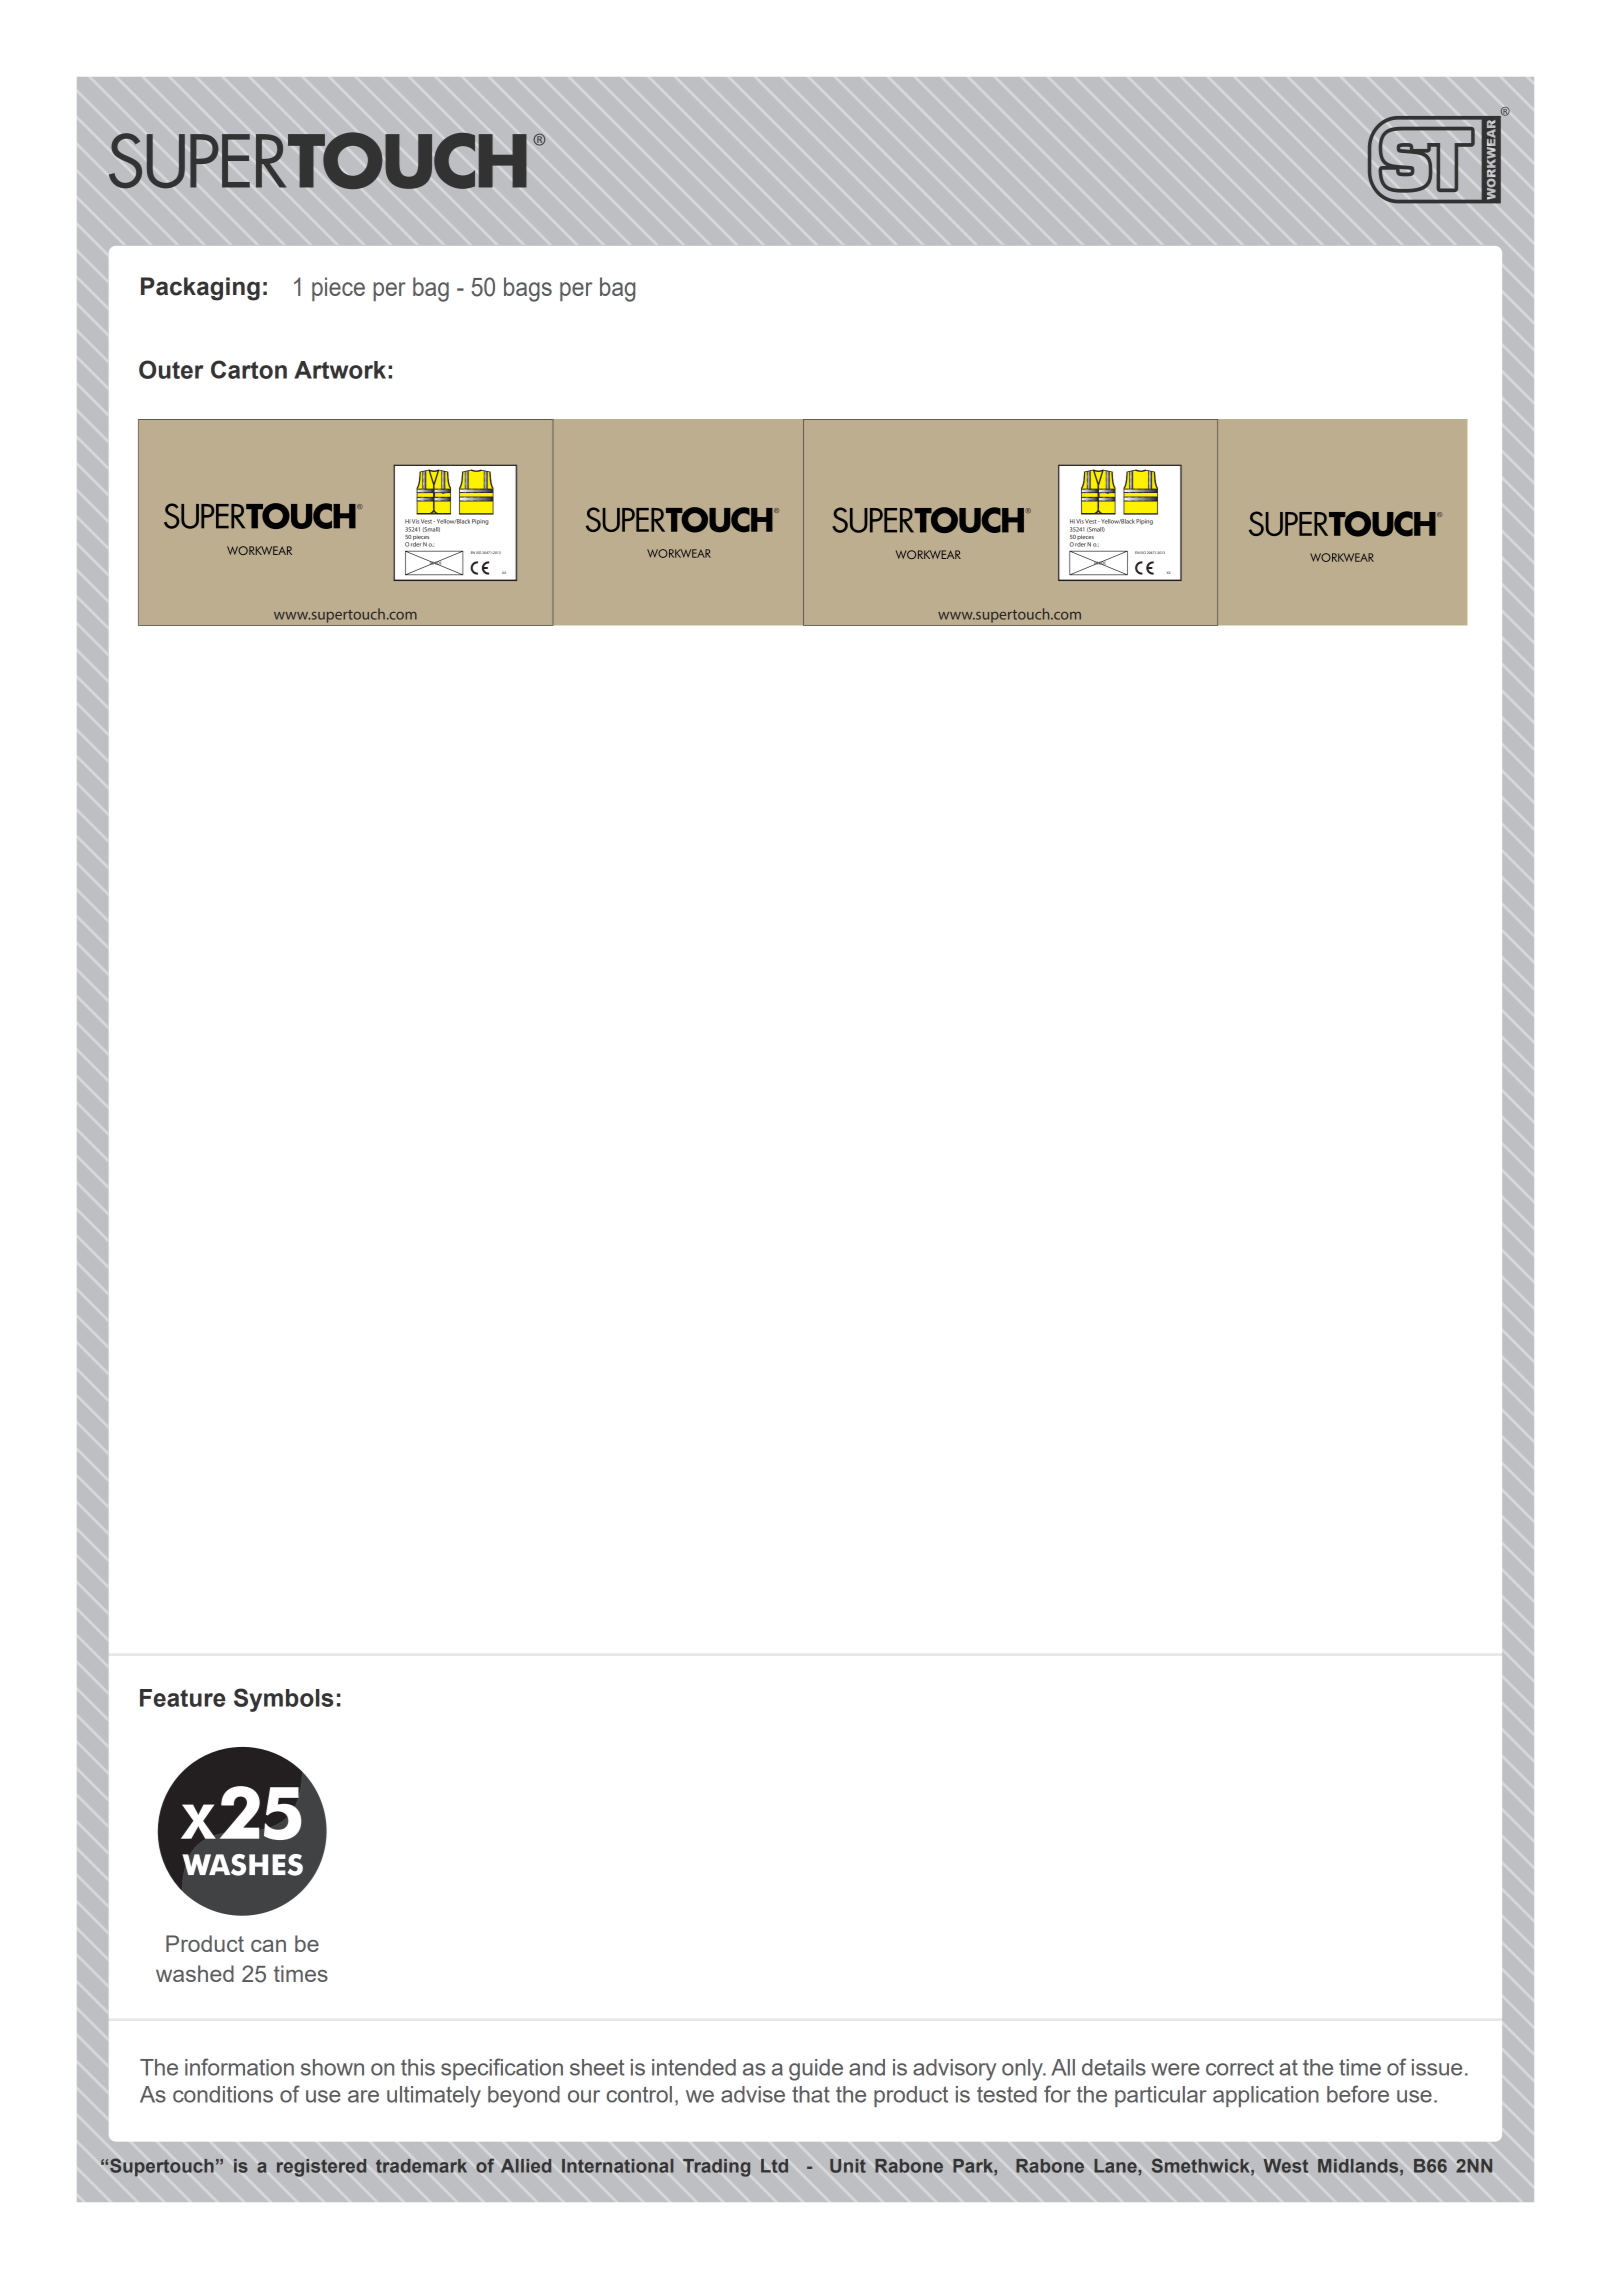 This screenshot has width=1611, height=2279. Describe the element at coordinates (183, 1698) in the screenshot. I see `Feature` at that location.
